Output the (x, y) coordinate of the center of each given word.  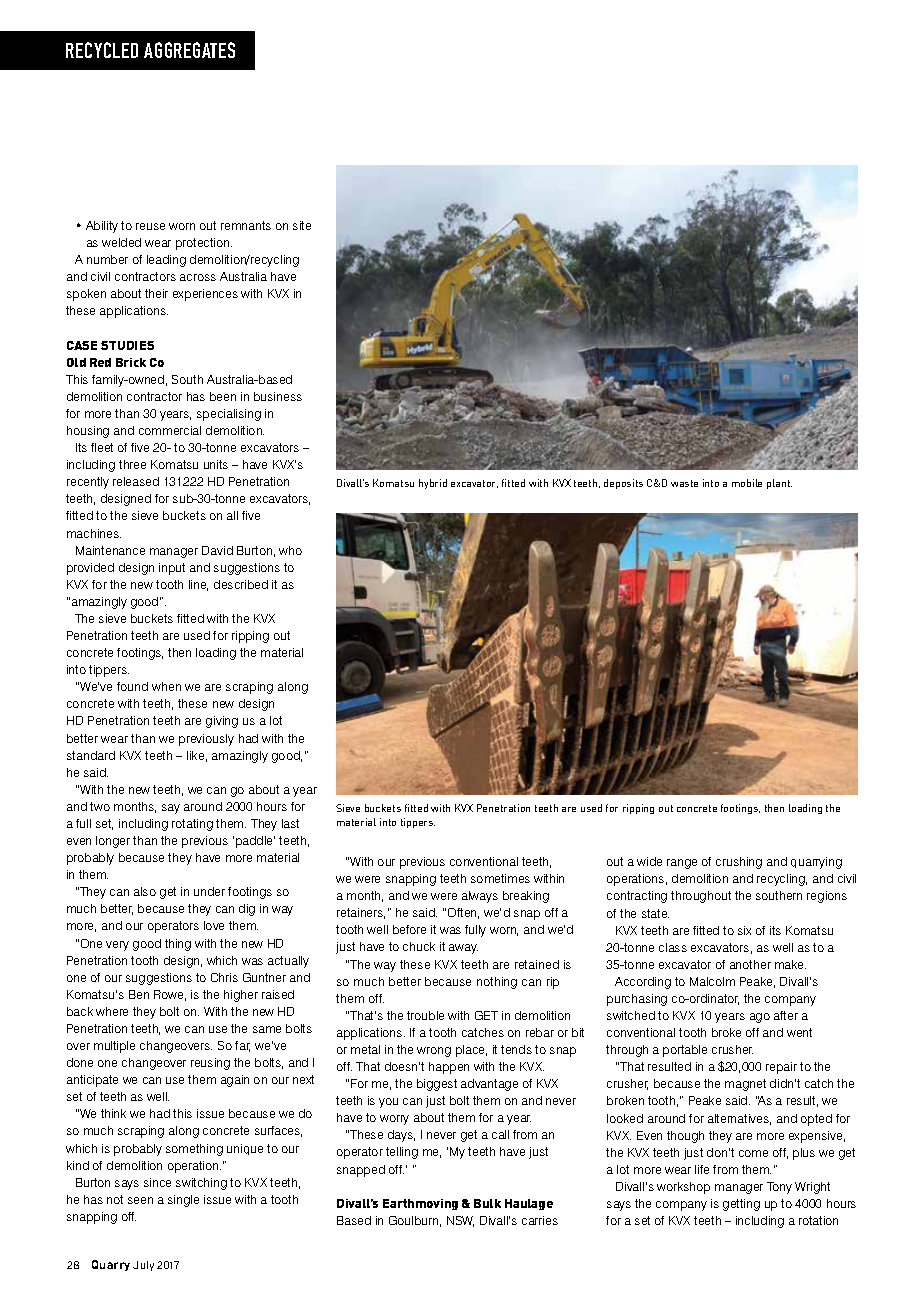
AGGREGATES (189, 50)
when (166, 686)
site (302, 225)
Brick (131, 362)
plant (779, 484)
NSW (460, 1221)
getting (741, 1205)
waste (684, 483)
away (463, 949)
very (117, 946)
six (744, 930)
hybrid (433, 484)
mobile (747, 483)
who (290, 550)
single (183, 1201)
